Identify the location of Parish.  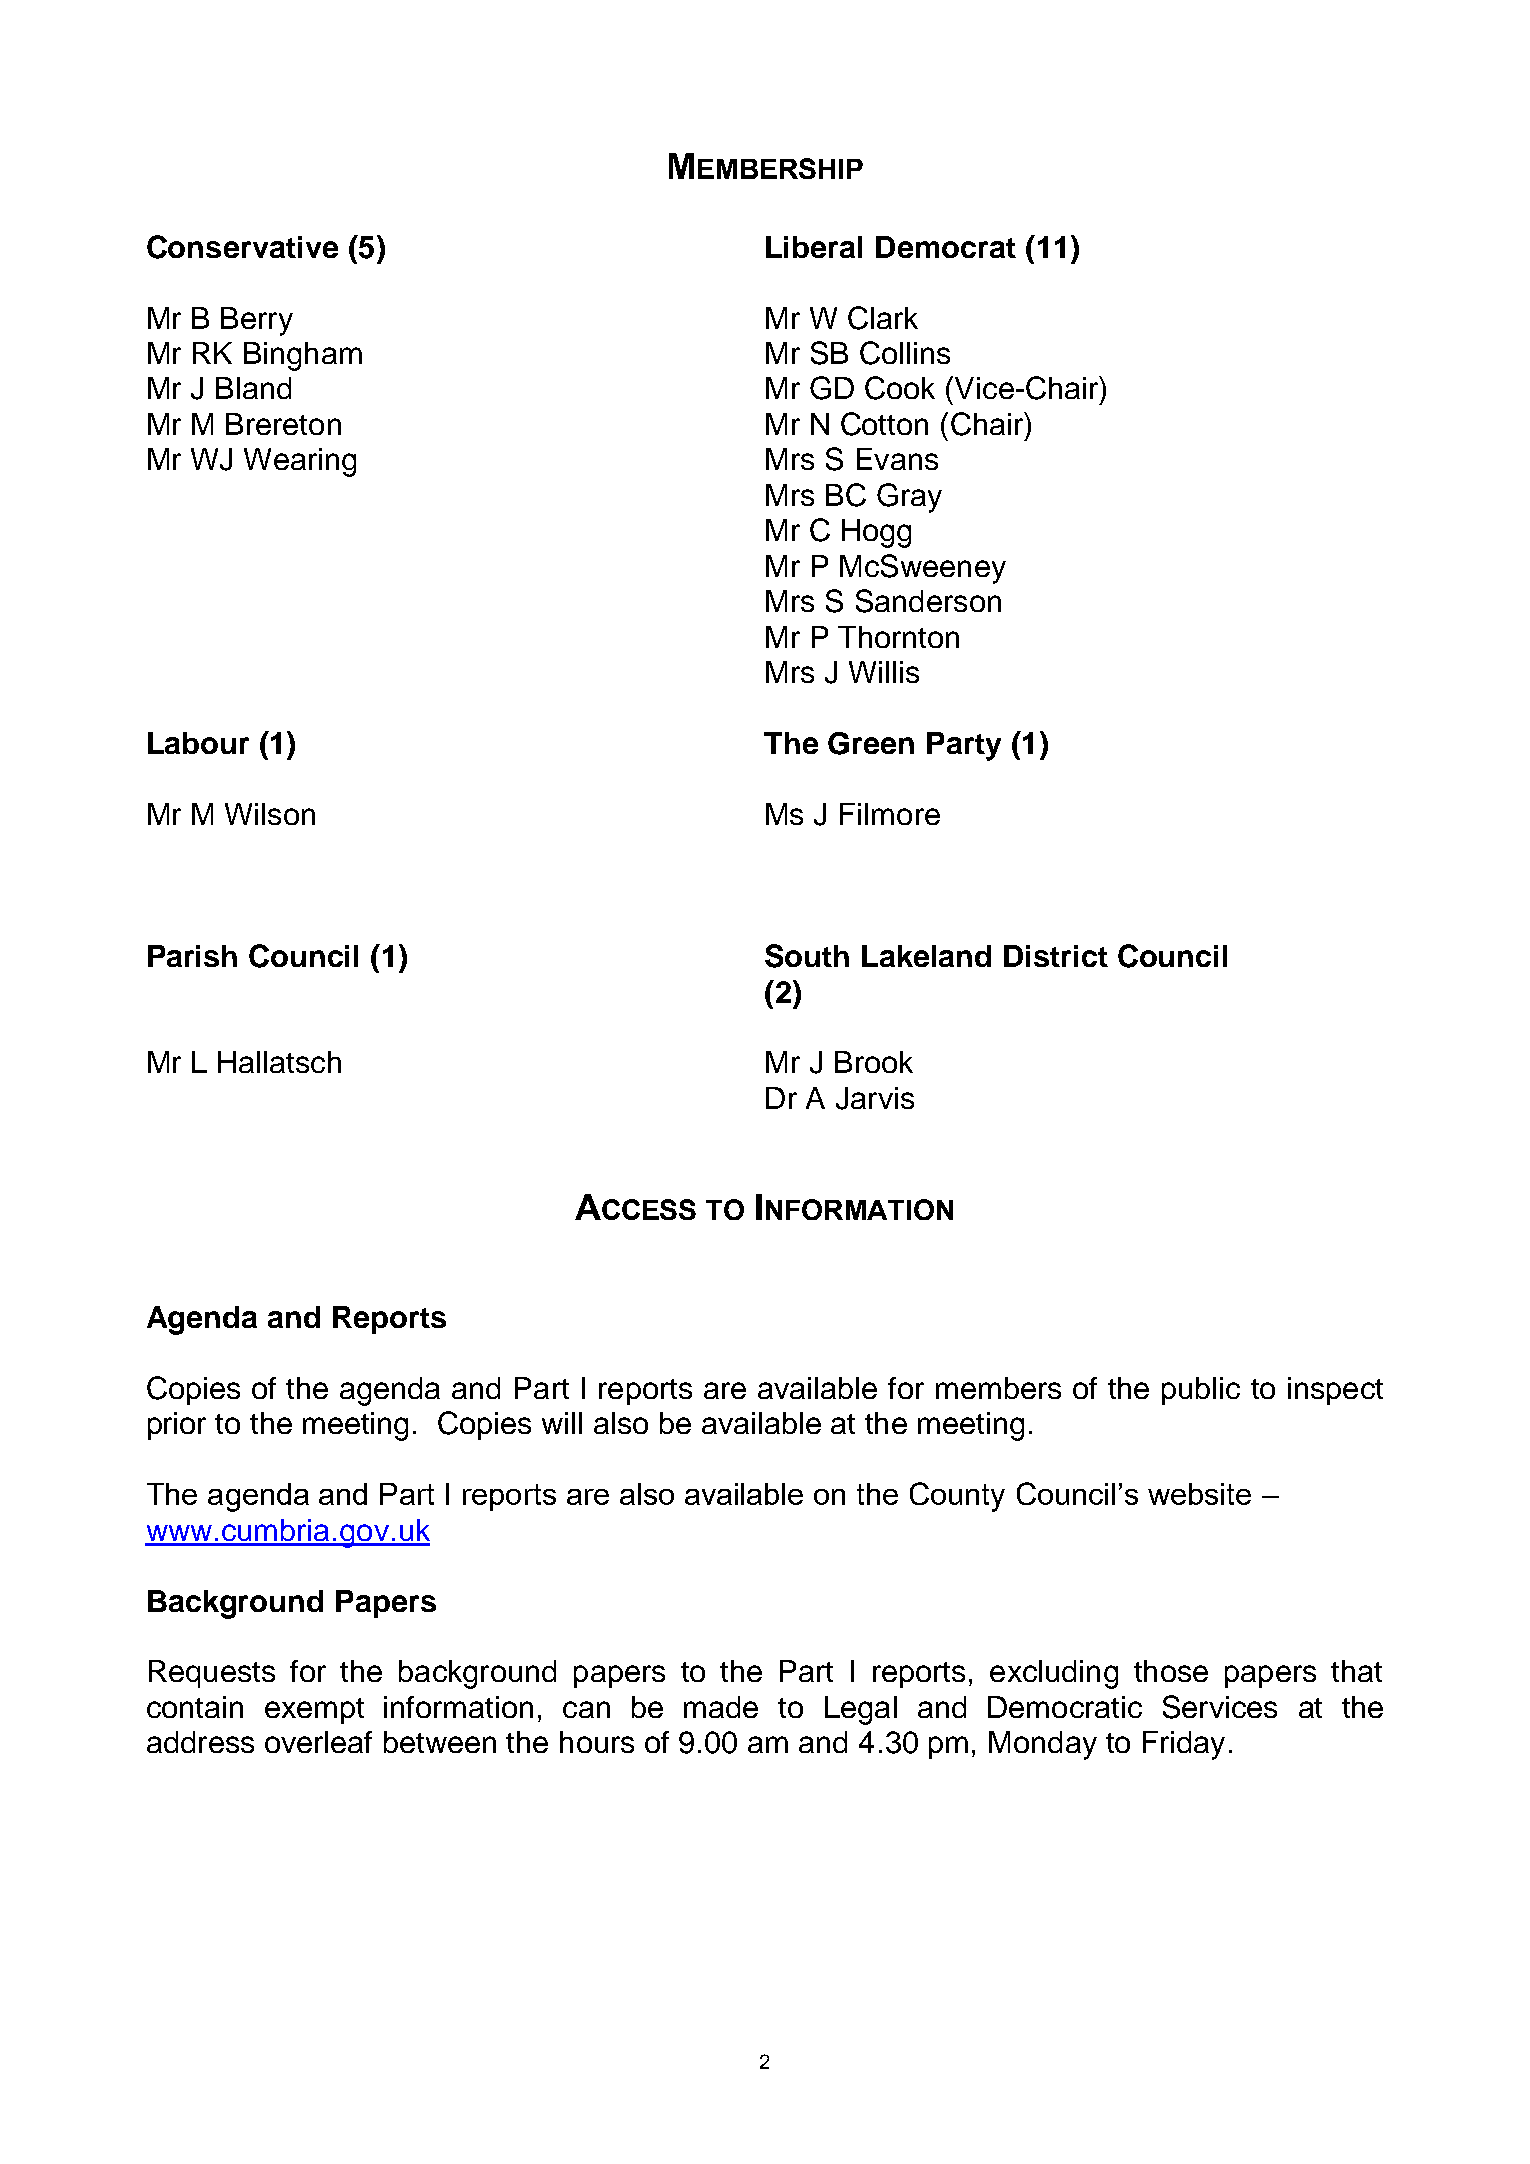
(192, 956).
